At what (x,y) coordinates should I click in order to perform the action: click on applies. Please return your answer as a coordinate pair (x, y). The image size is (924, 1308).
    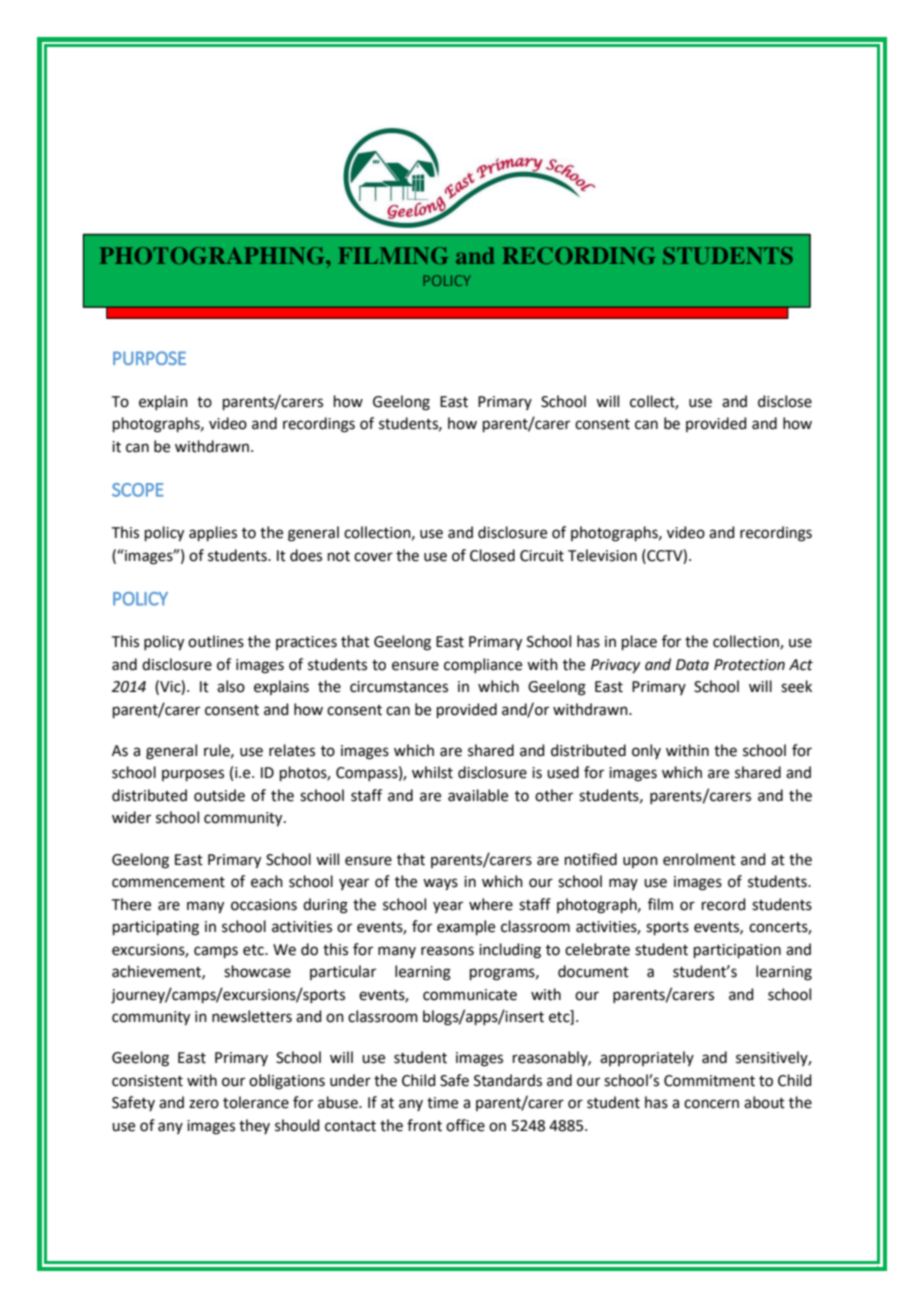
    Looking at the image, I should click on (213, 533).
